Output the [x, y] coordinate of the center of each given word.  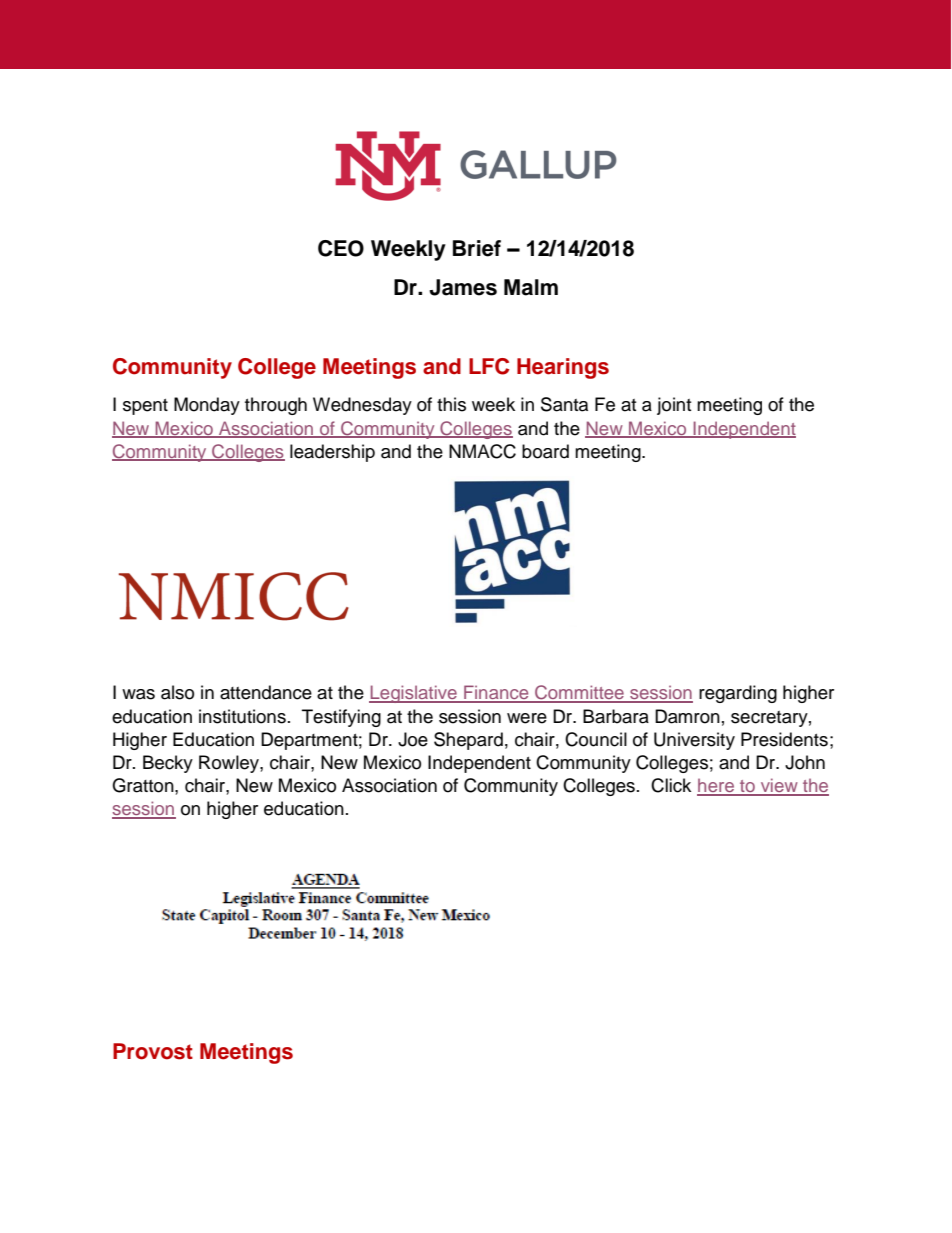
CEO [341, 248]
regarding [738, 694]
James [463, 287]
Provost [153, 1051]
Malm [531, 287]
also [177, 692]
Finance [496, 693]
